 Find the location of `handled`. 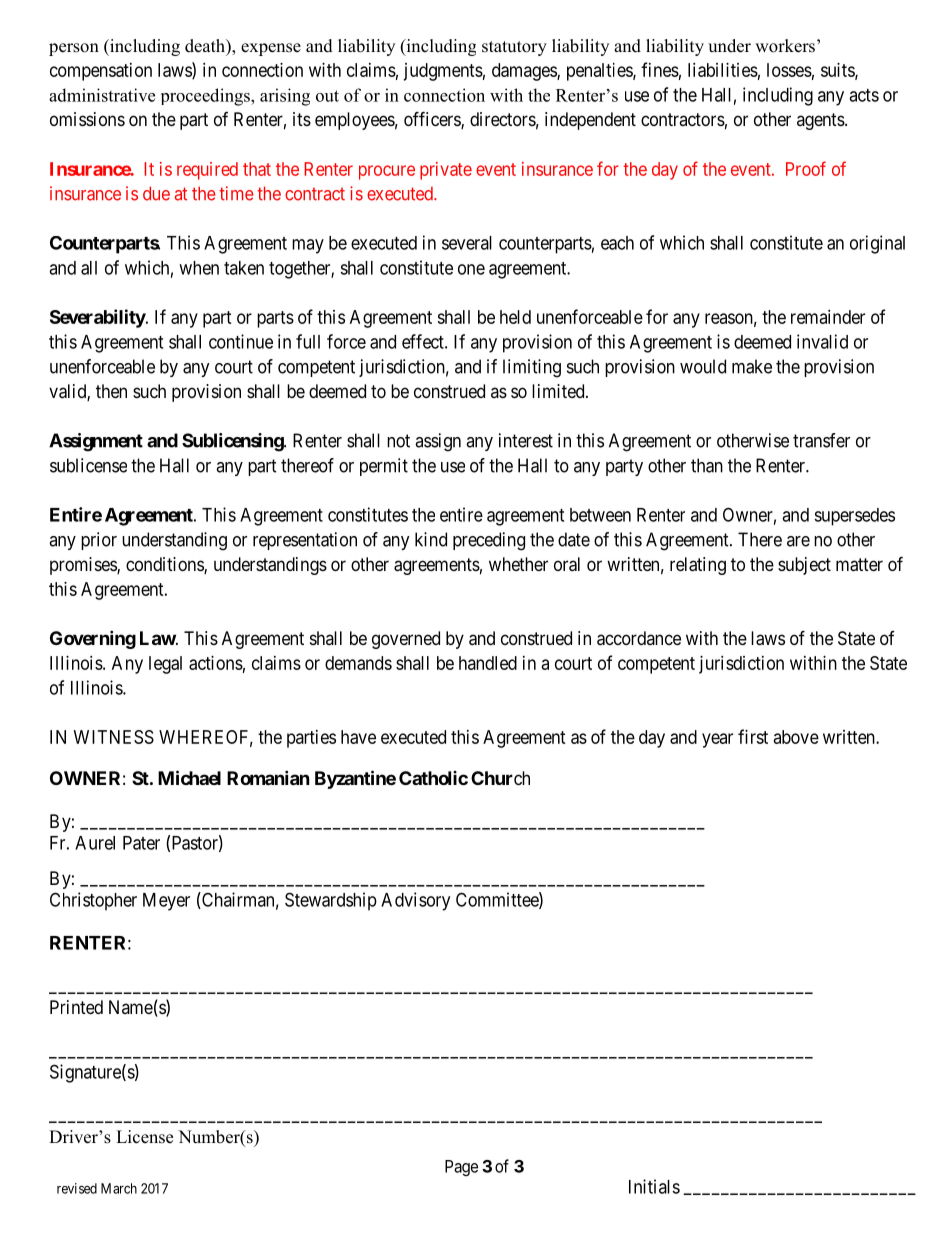

handled is located at coordinates (488, 663).
